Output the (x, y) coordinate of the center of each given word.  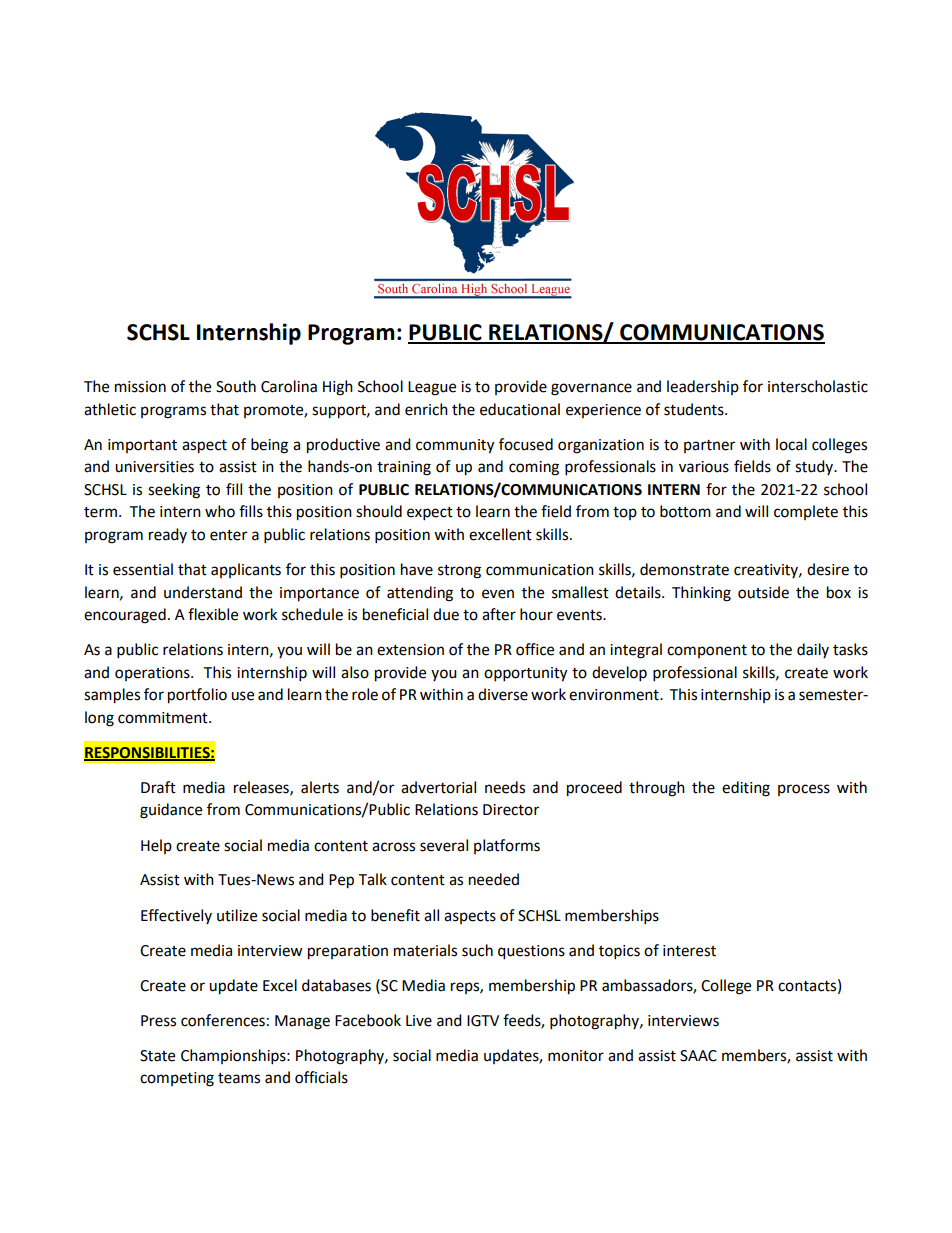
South (236, 386)
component (707, 651)
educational (520, 409)
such (477, 950)
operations (153, 674)
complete (806, 512)
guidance (171, 811)
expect (430, 514)
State (157, 1056)
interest (689, 951)
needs (505, 787)
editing (746, 789)
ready (168, 535)
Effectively (176, 916)
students (695, 409)
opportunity (525, 674)
